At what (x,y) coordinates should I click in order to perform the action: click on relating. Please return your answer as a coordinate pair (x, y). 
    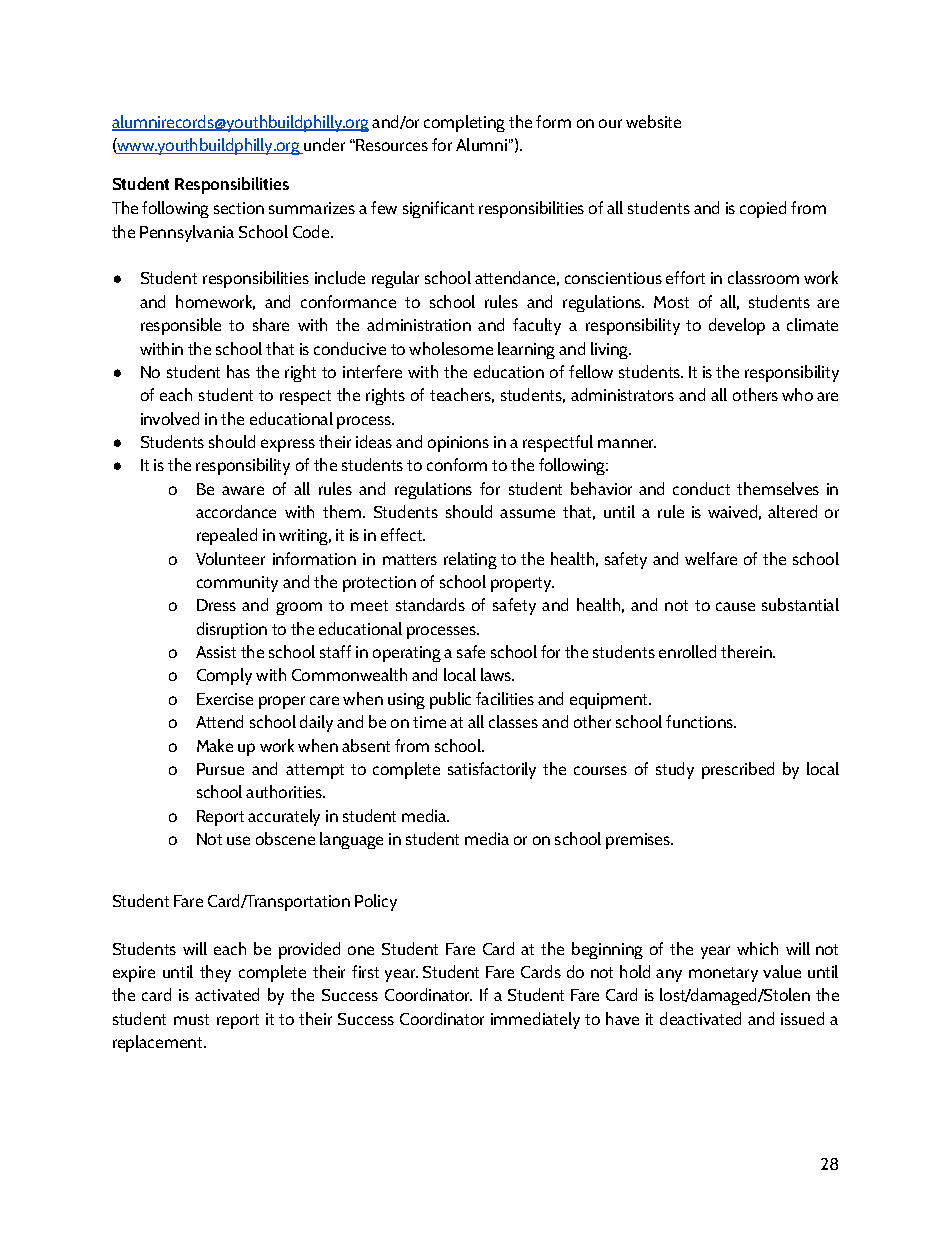
    Looking at the image, I should click on (470, 560).
